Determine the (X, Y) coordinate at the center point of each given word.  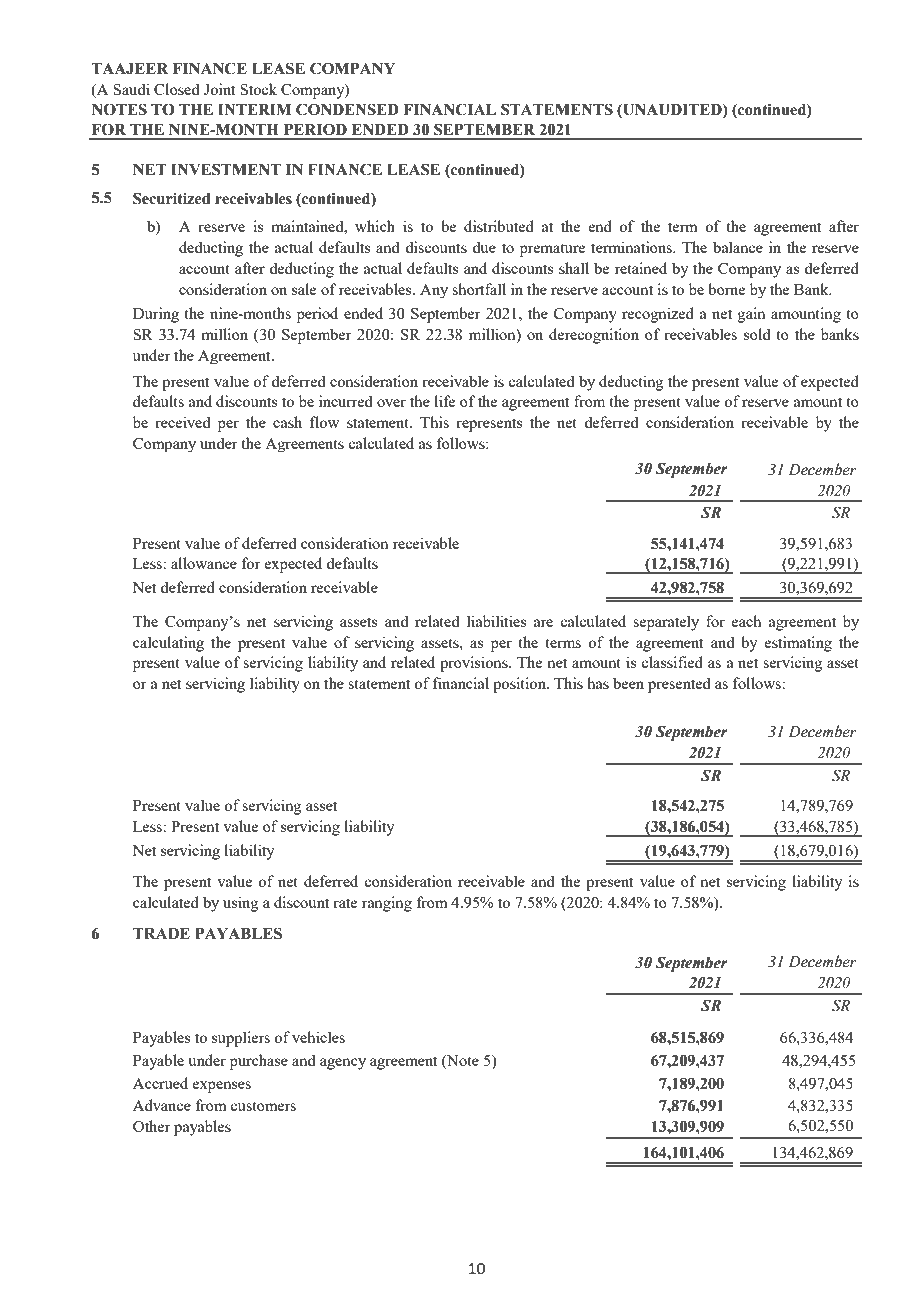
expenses (222, 1087)
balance (738, 247)
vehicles (318, 1037)
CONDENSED (347, 109)
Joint (220, 89)
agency (343, 1064)
